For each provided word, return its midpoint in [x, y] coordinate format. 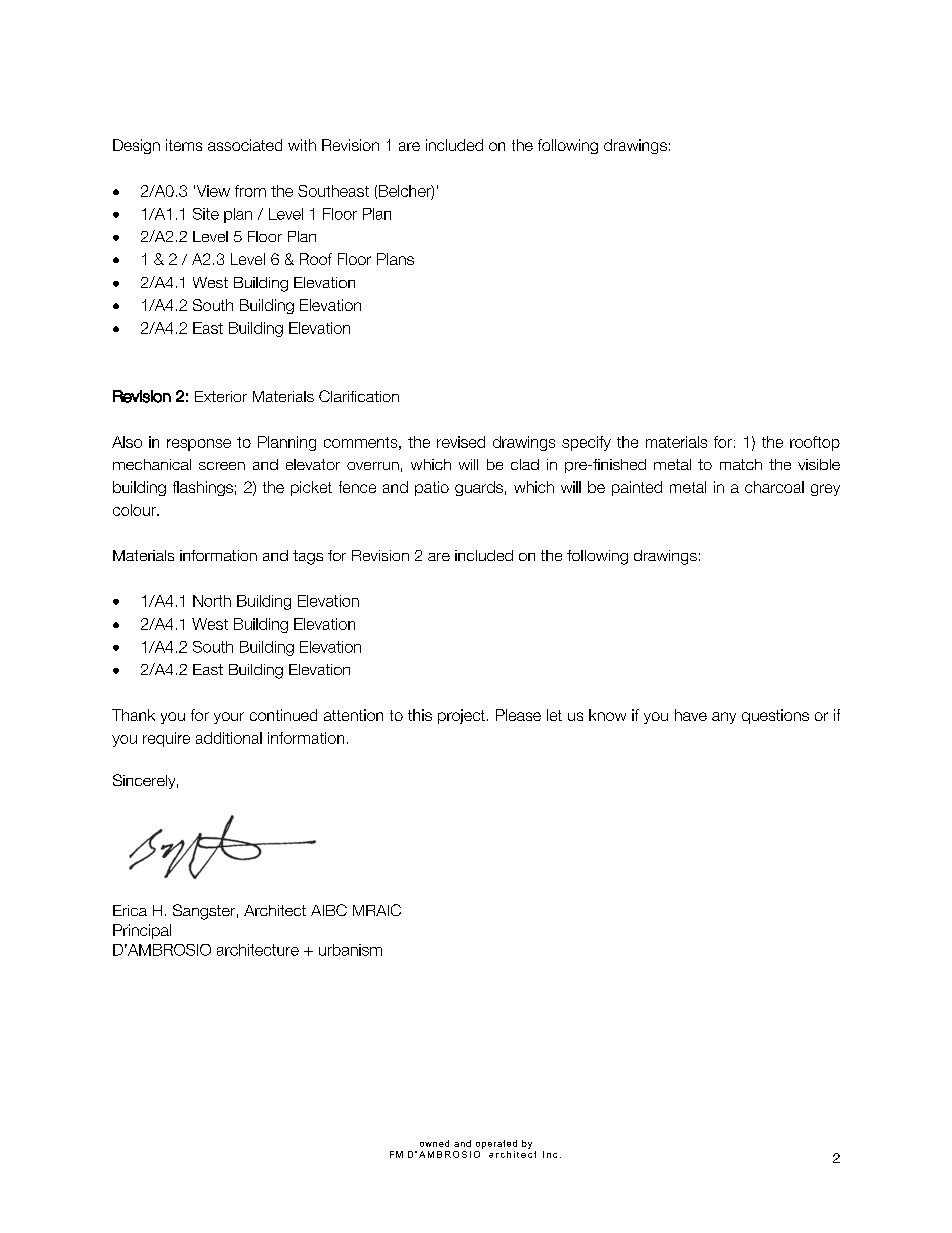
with [302, 145]
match [741, 464]
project [461, 716]
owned [434, 1143]
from [250, 191]
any [724, 718]
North [212, 601]
